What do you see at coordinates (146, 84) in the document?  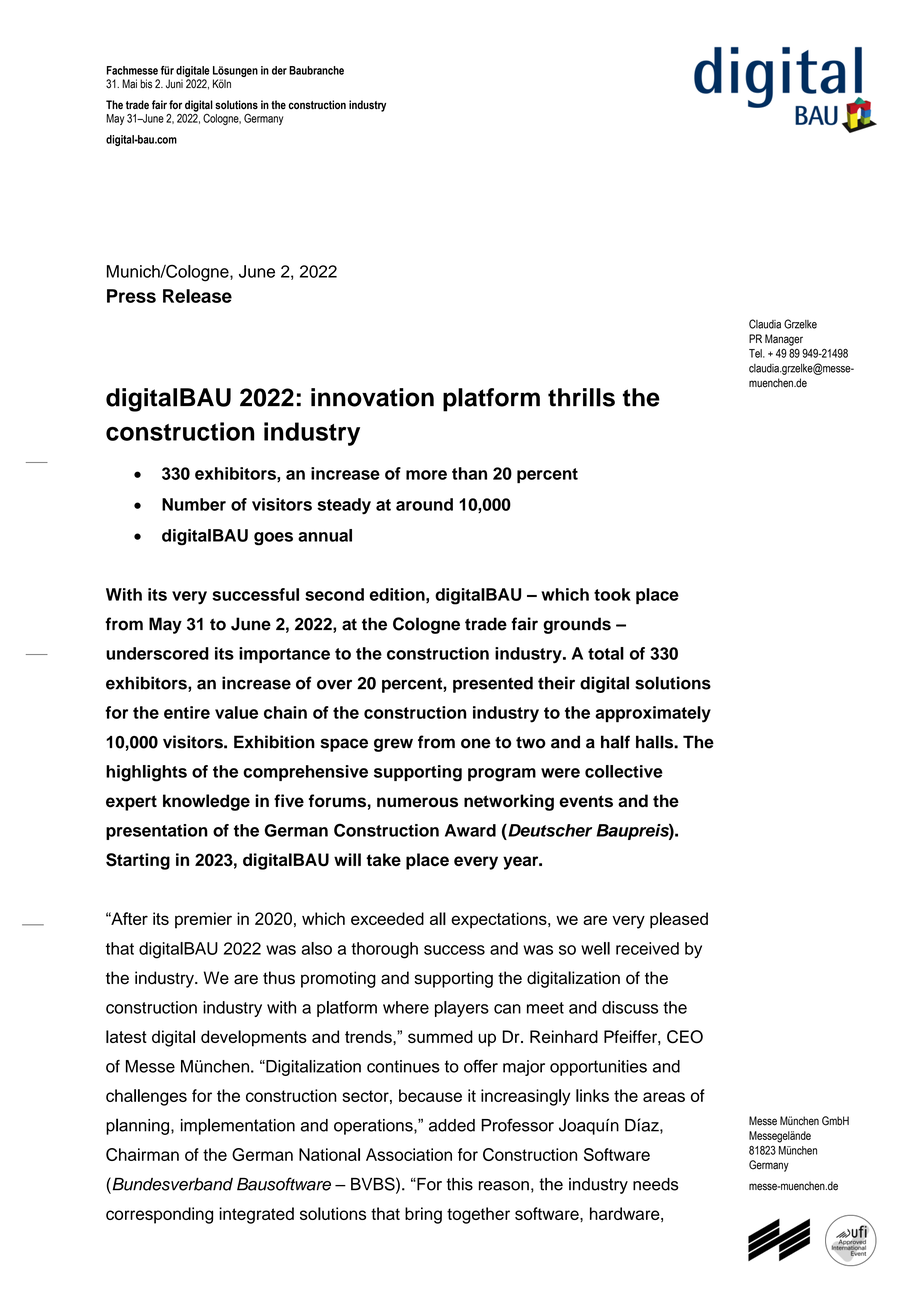 I see `bis` at bounding box center [146, 84].
